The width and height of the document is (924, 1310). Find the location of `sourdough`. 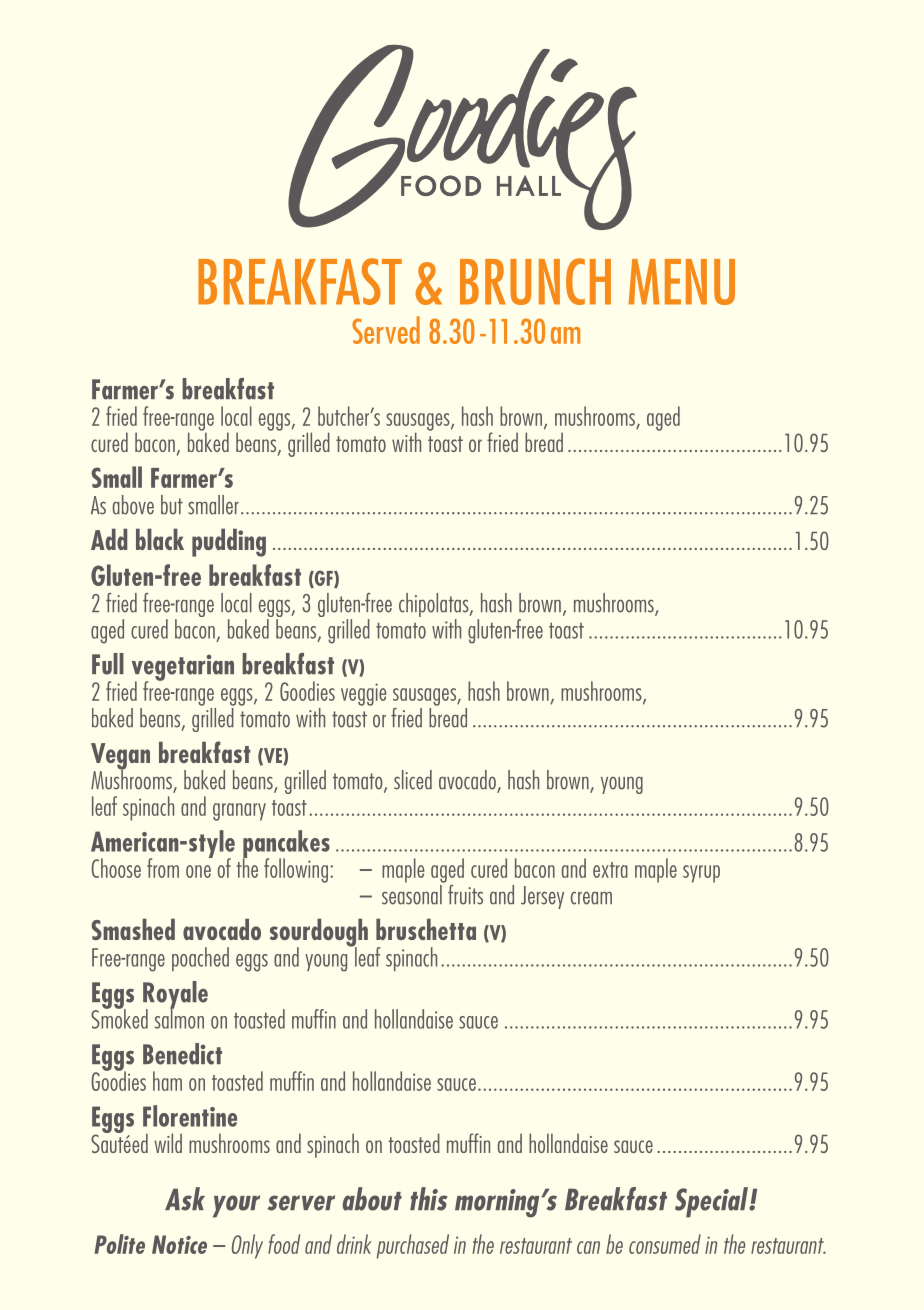

sourdough is located at coordinates (319, 933).
